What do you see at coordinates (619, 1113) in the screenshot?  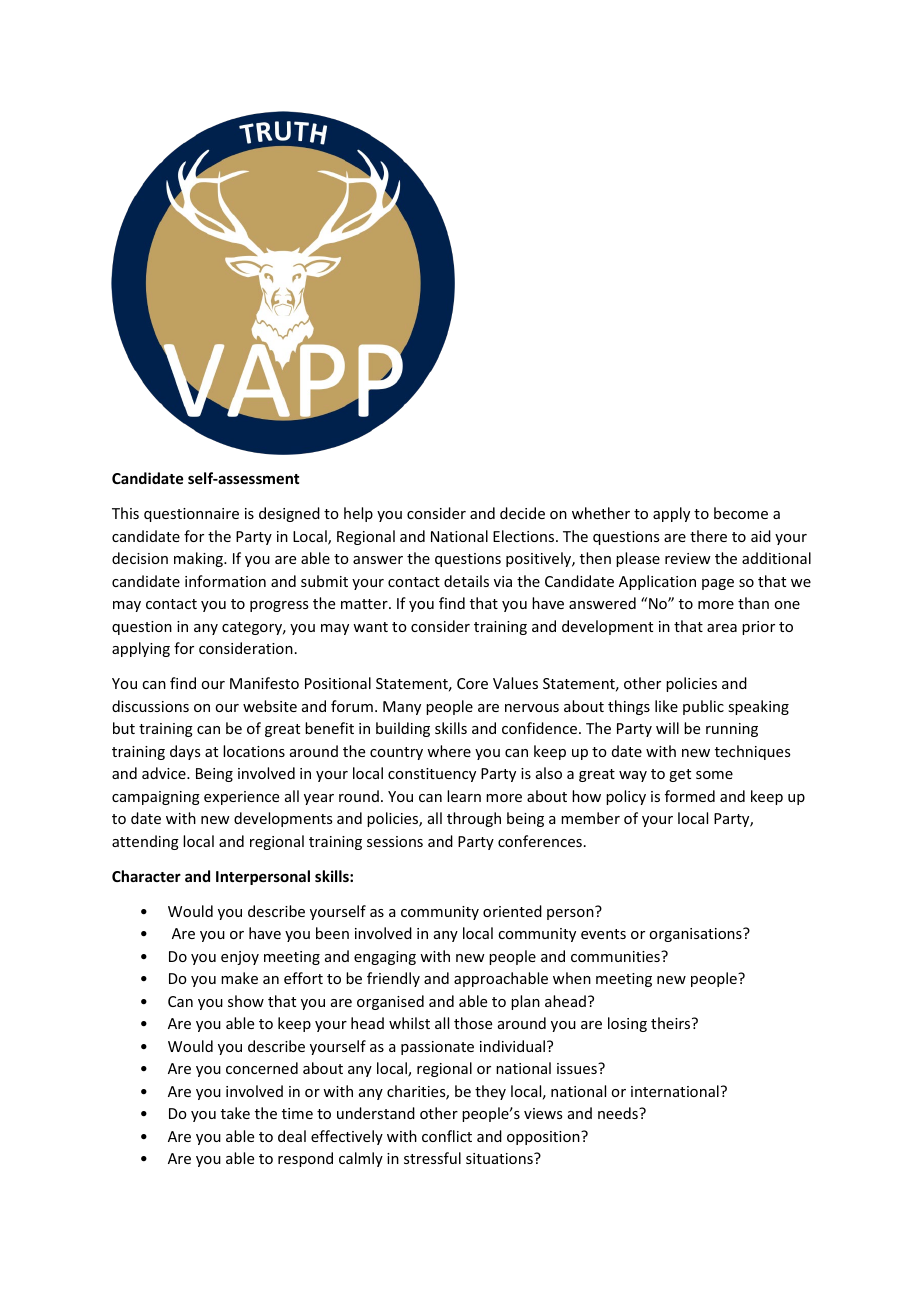 I see `needs` at bounding box center [619, 1113].
